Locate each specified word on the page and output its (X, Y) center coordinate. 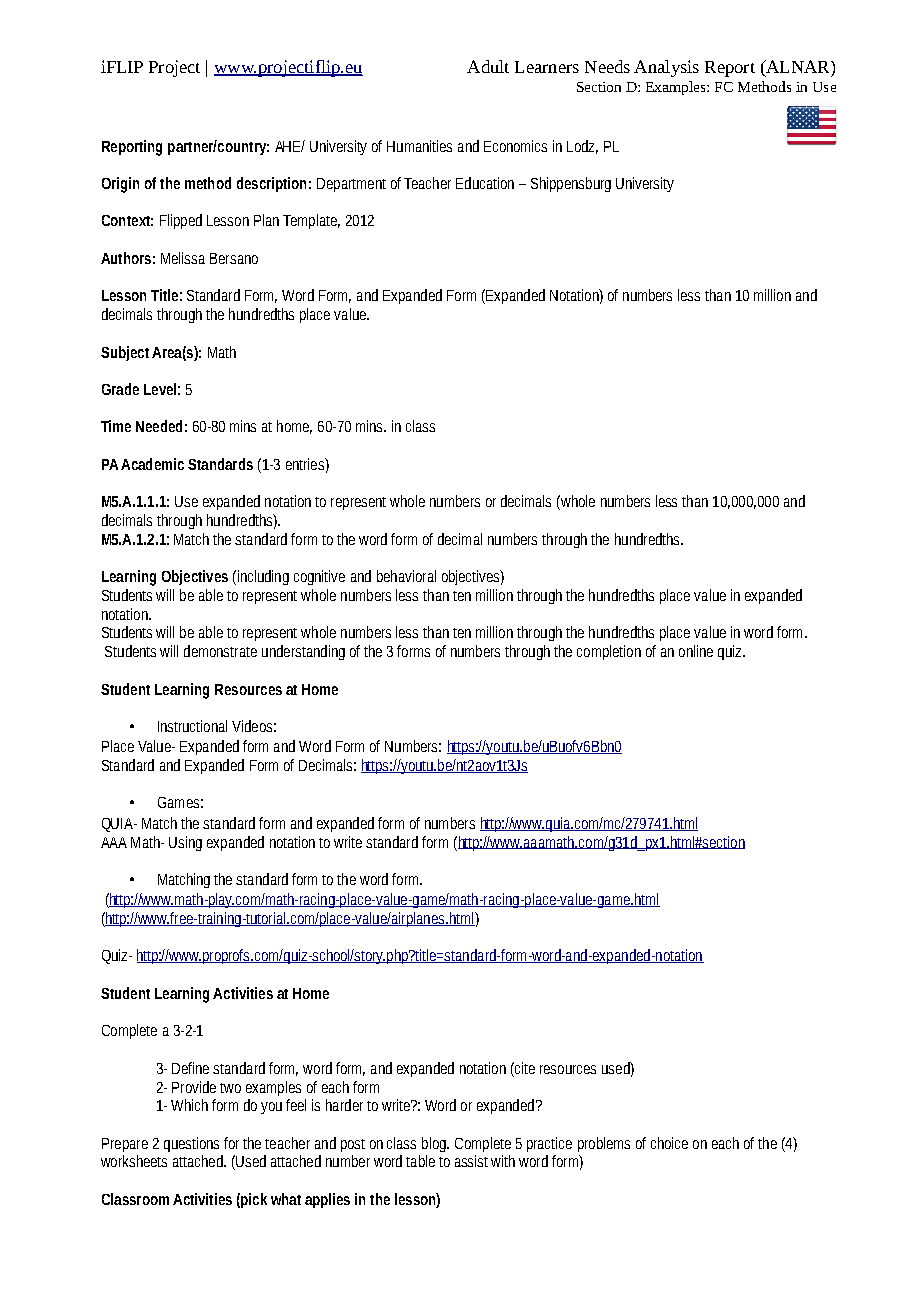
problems (604, 1144)
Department (351, 185)
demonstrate (220, 651)
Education (485, 183)
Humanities (419, 146)
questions (191, 1144)
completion (609, 652)
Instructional (192, 726)
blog (435, 1144)
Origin (120, 185)
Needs (607, 66)
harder (344, 1105)
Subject (125, 353)
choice (669, 1143)
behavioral (406, 576)
